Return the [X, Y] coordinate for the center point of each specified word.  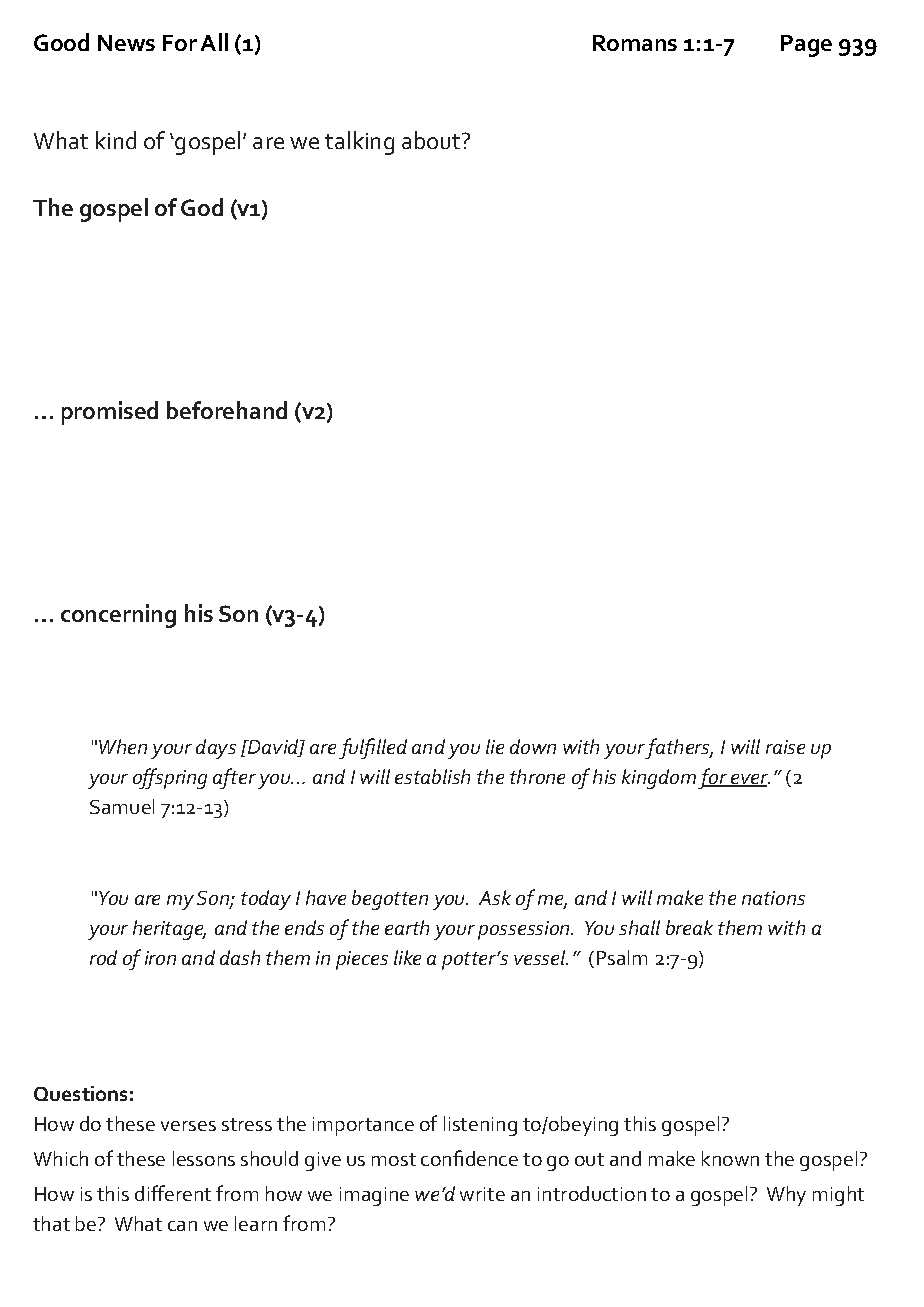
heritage [169, 930]
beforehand [227, 410]
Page [806, 46]
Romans [635, 43]
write [482, 1194]
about [432, 140]
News [126, 43]
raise [785, 747]
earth [407, 927]
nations [773, 898]
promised [110, 413]
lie [495, 746]
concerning [118, 616]
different [173, 1193]
